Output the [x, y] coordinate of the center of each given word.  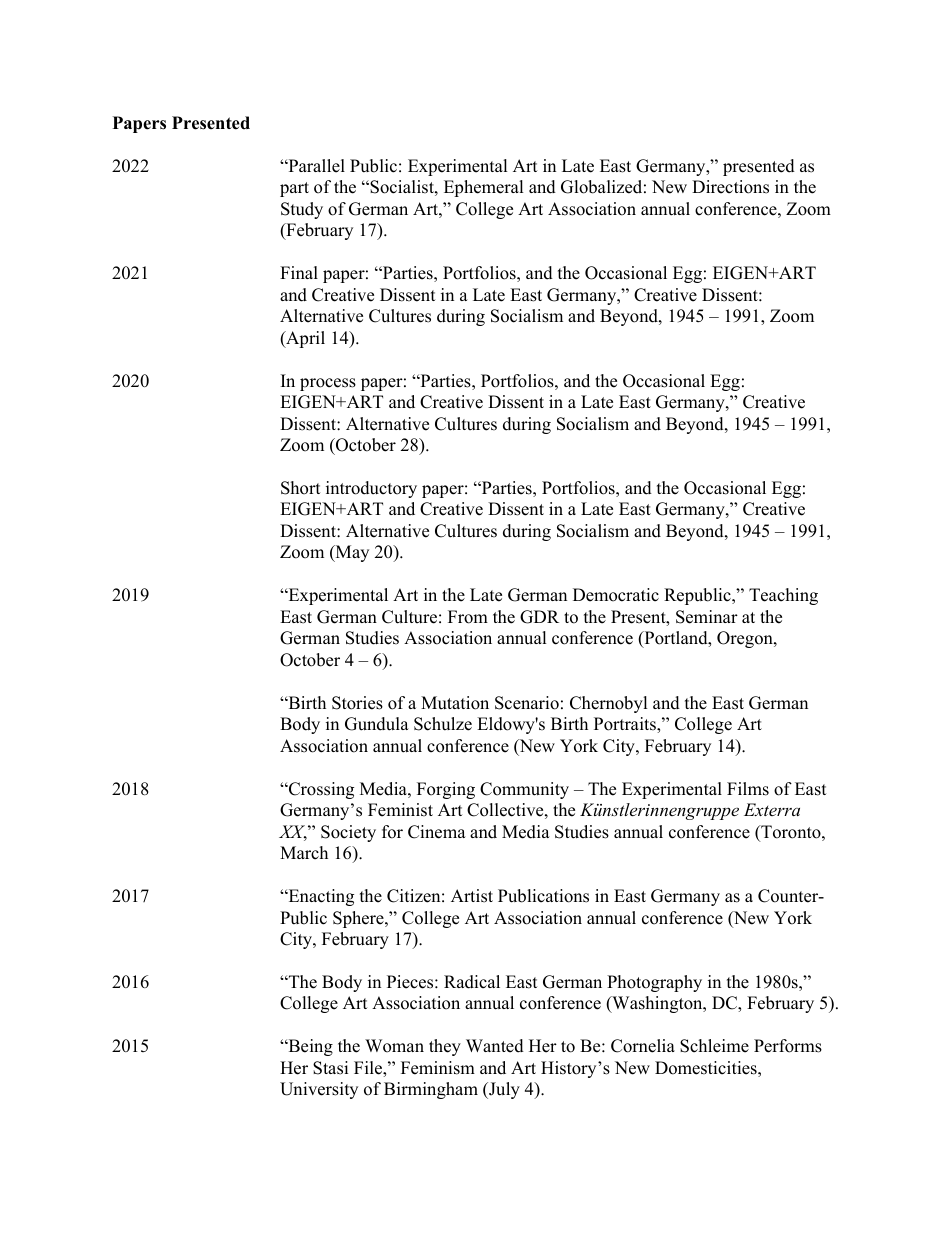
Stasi [330, 1068]
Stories [357, 703]
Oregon [746, 639]
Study [302, 210]
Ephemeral [484, 188]
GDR [539, 617]
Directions [730, 187]
